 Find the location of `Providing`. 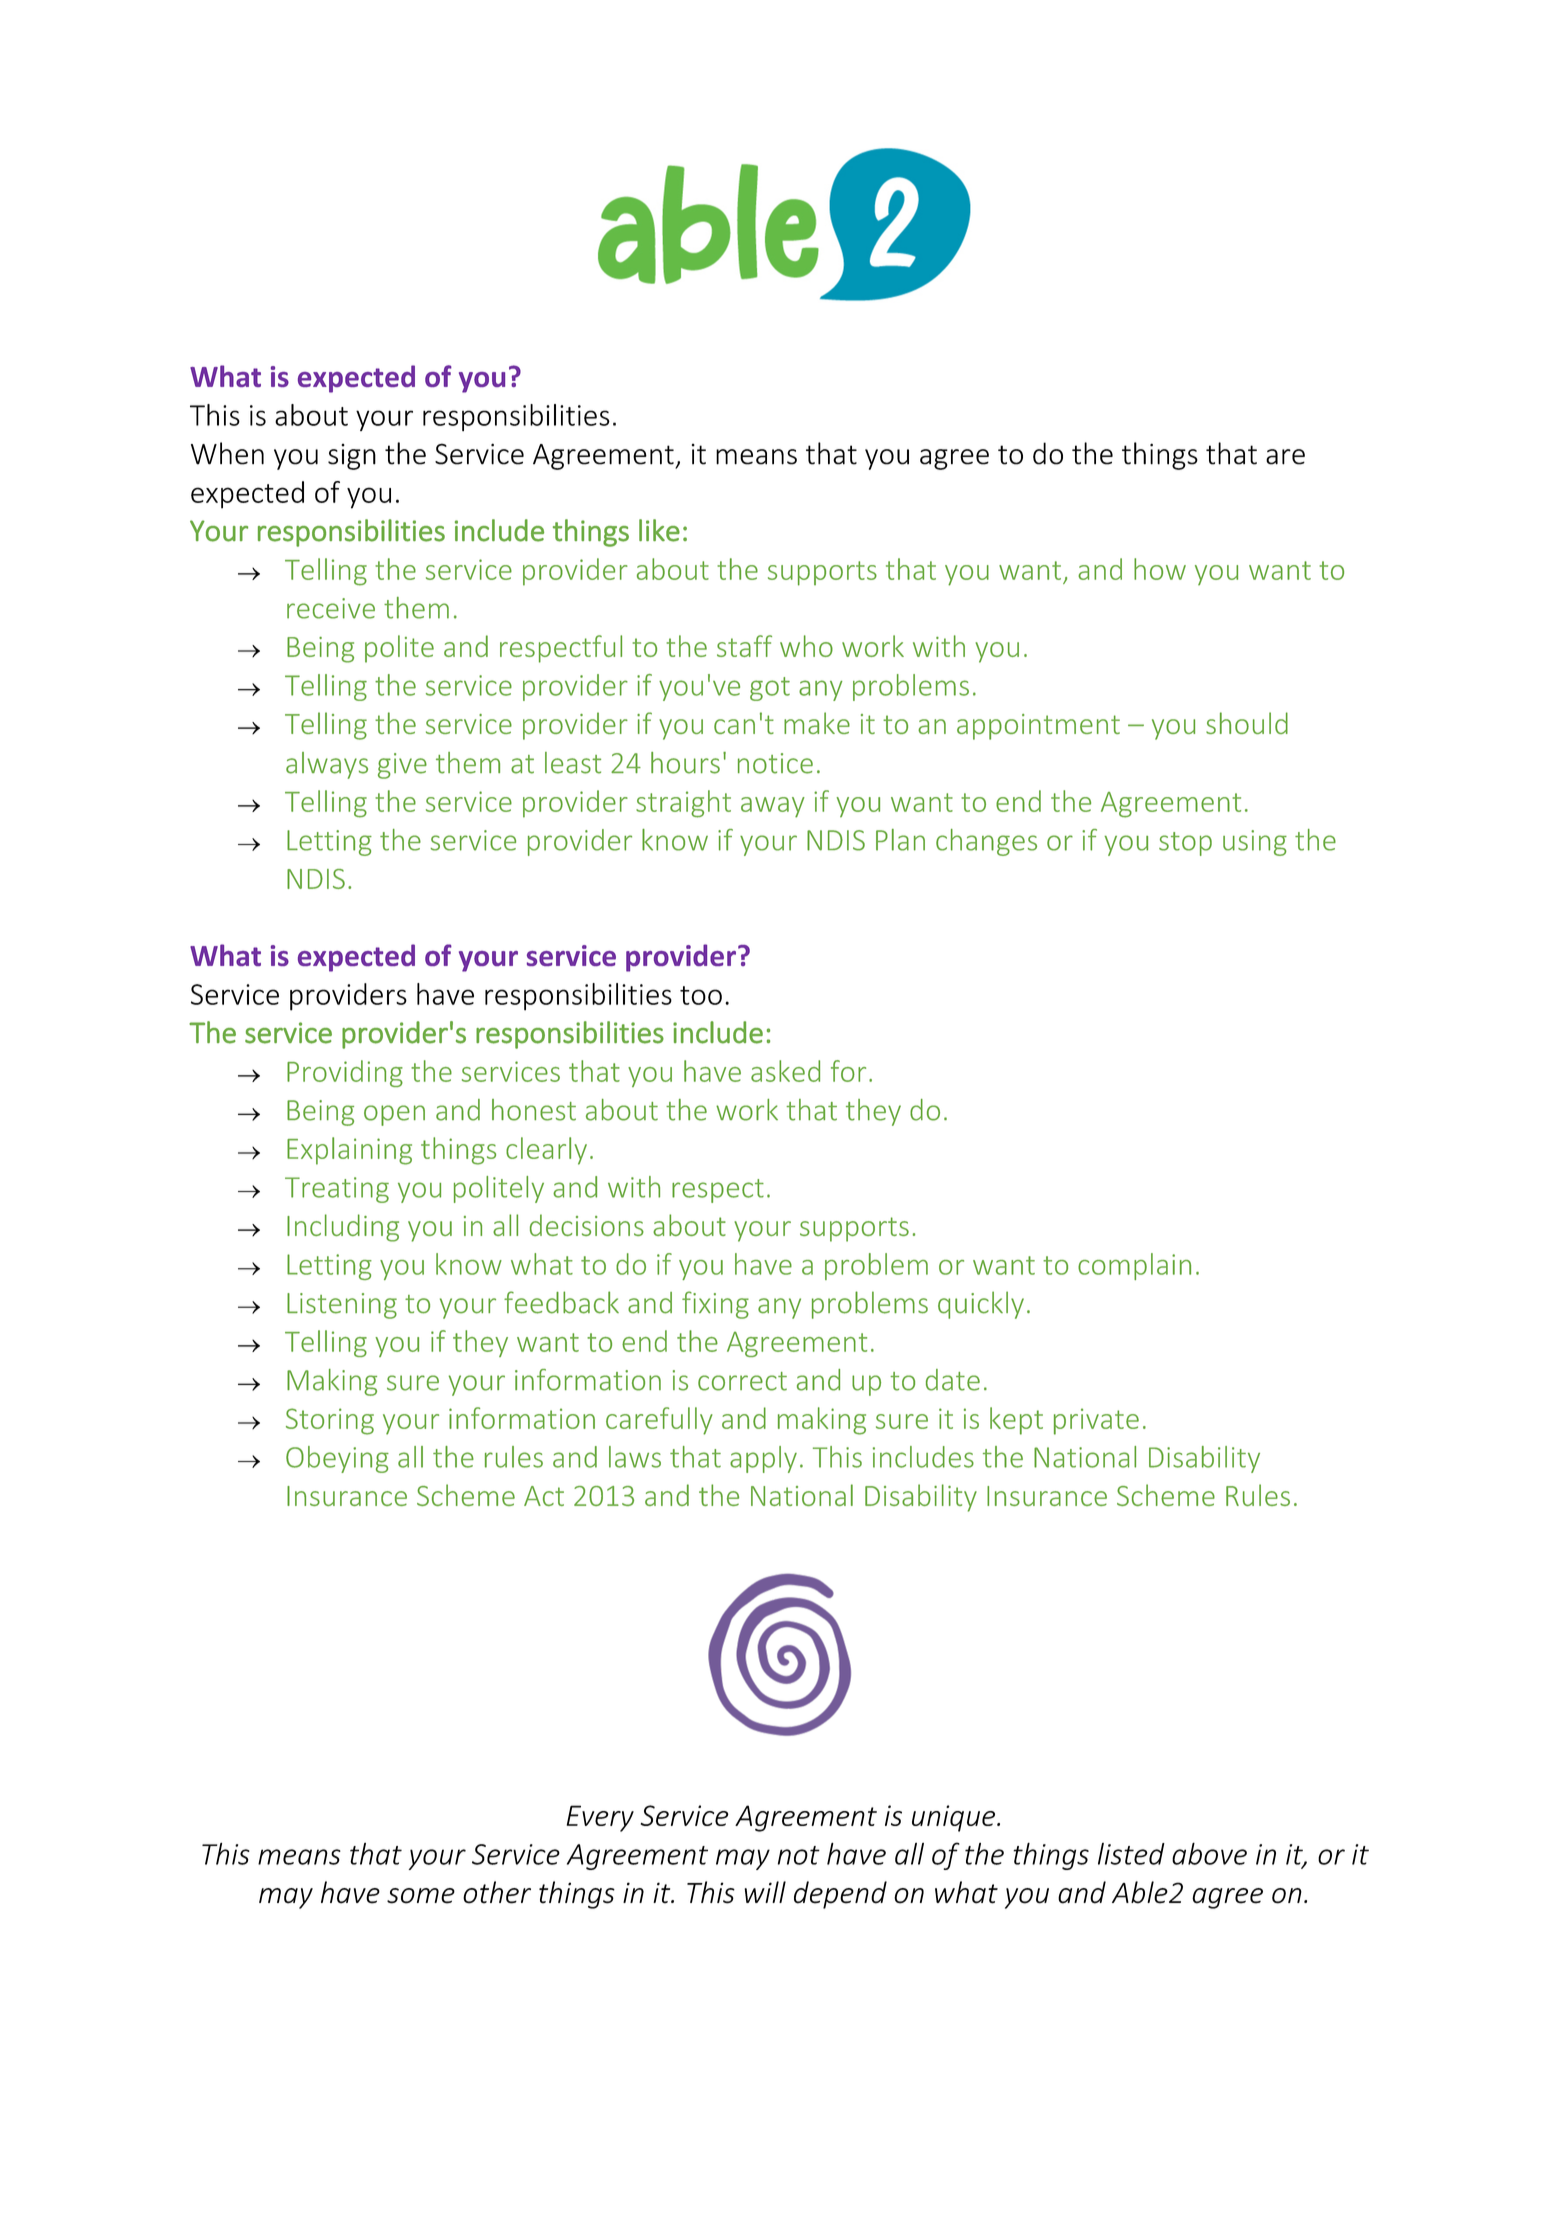

Providing is located at coordinates (345, 1073).
